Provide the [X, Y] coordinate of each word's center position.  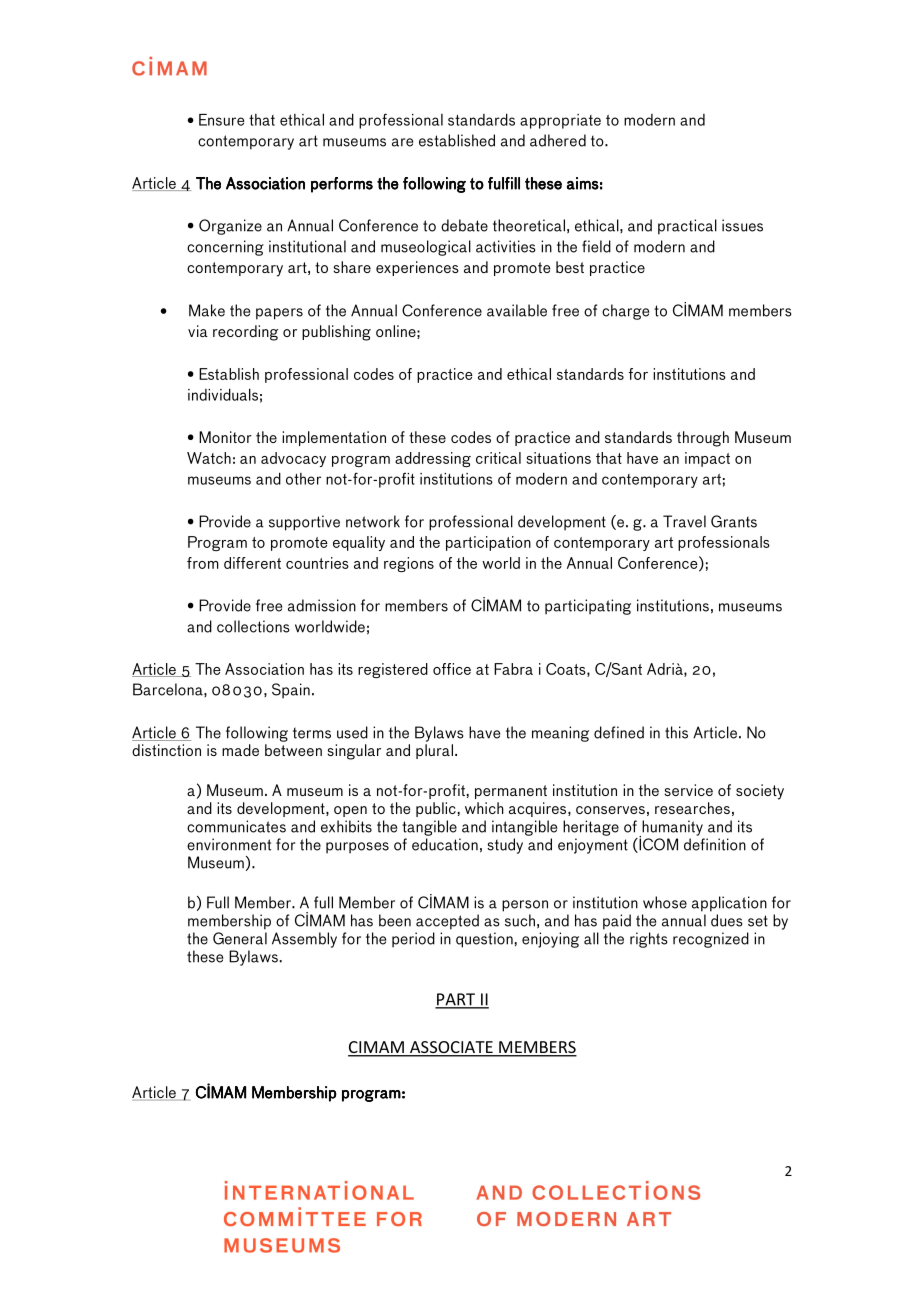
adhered [558, 140]
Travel [684, 521]
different [252, 563]
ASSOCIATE [451, 1048]
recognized [711, 940]
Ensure [222, 120]
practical [687, 227]
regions [409, 564]
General [240, 938]
